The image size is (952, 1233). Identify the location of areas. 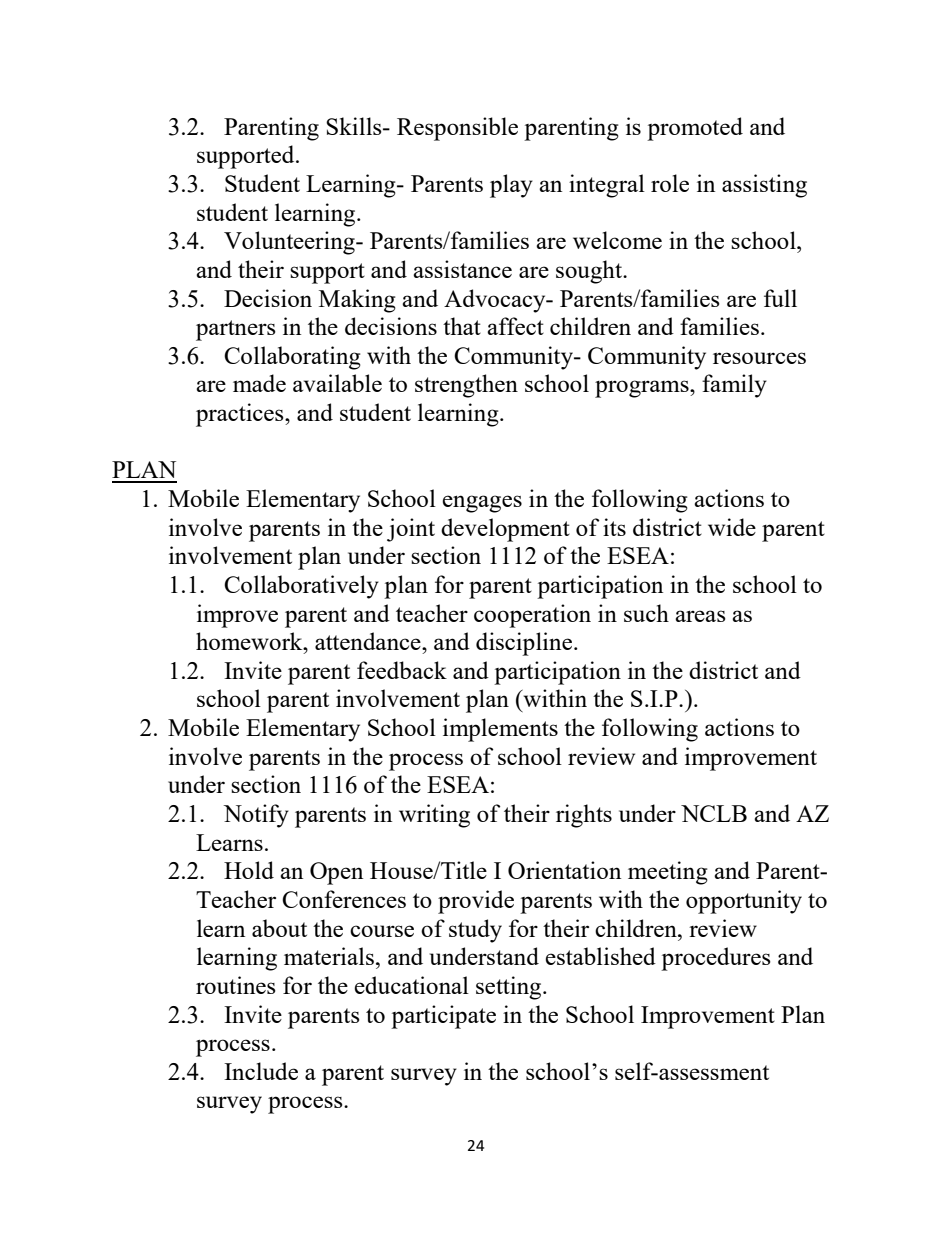
(700, 616).
